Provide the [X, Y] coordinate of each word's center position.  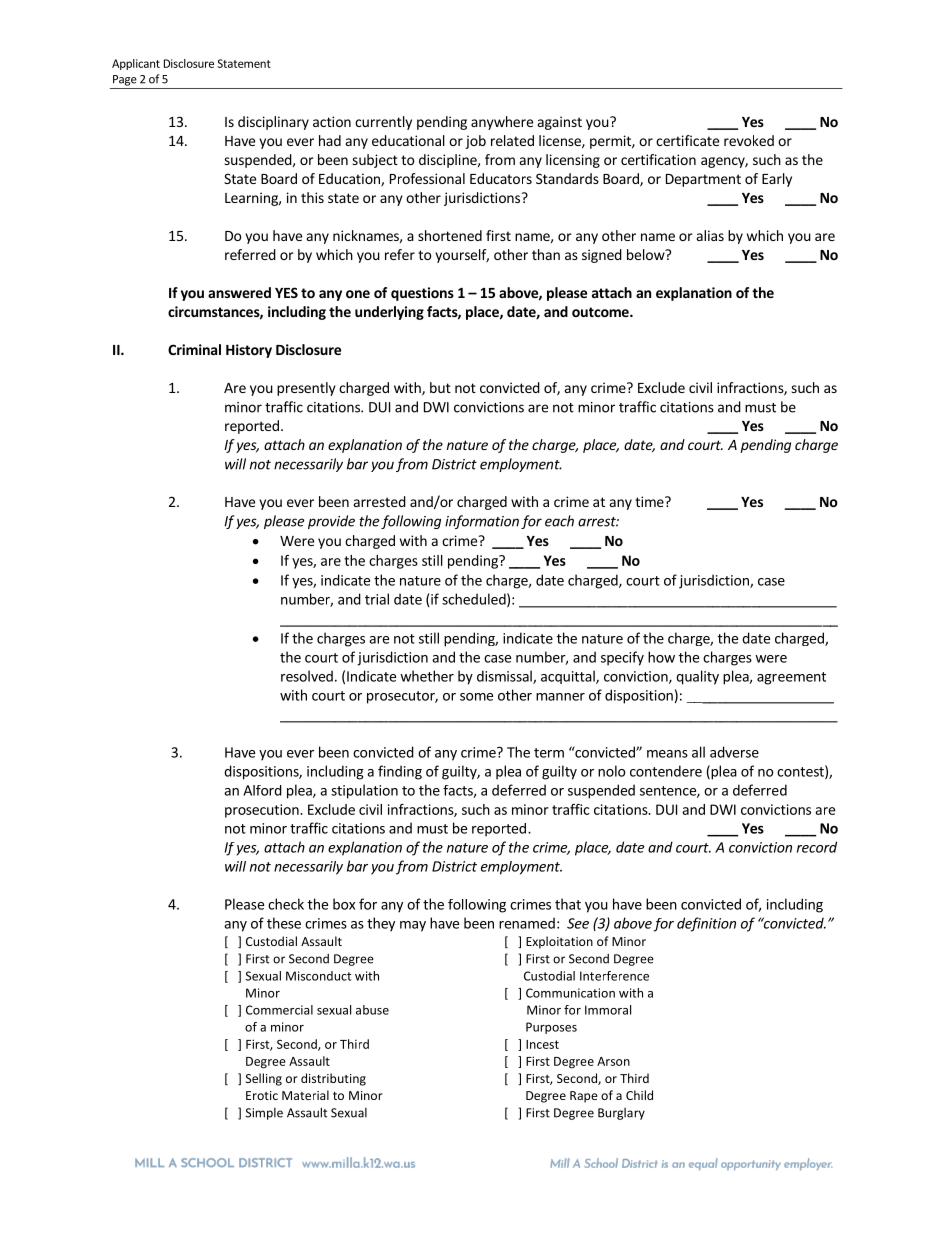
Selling [264, 1079]
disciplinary [273, 123]
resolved [307, 676]
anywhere [502, 123]
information [482, 522]
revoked [749, 140]
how [661, 657]
